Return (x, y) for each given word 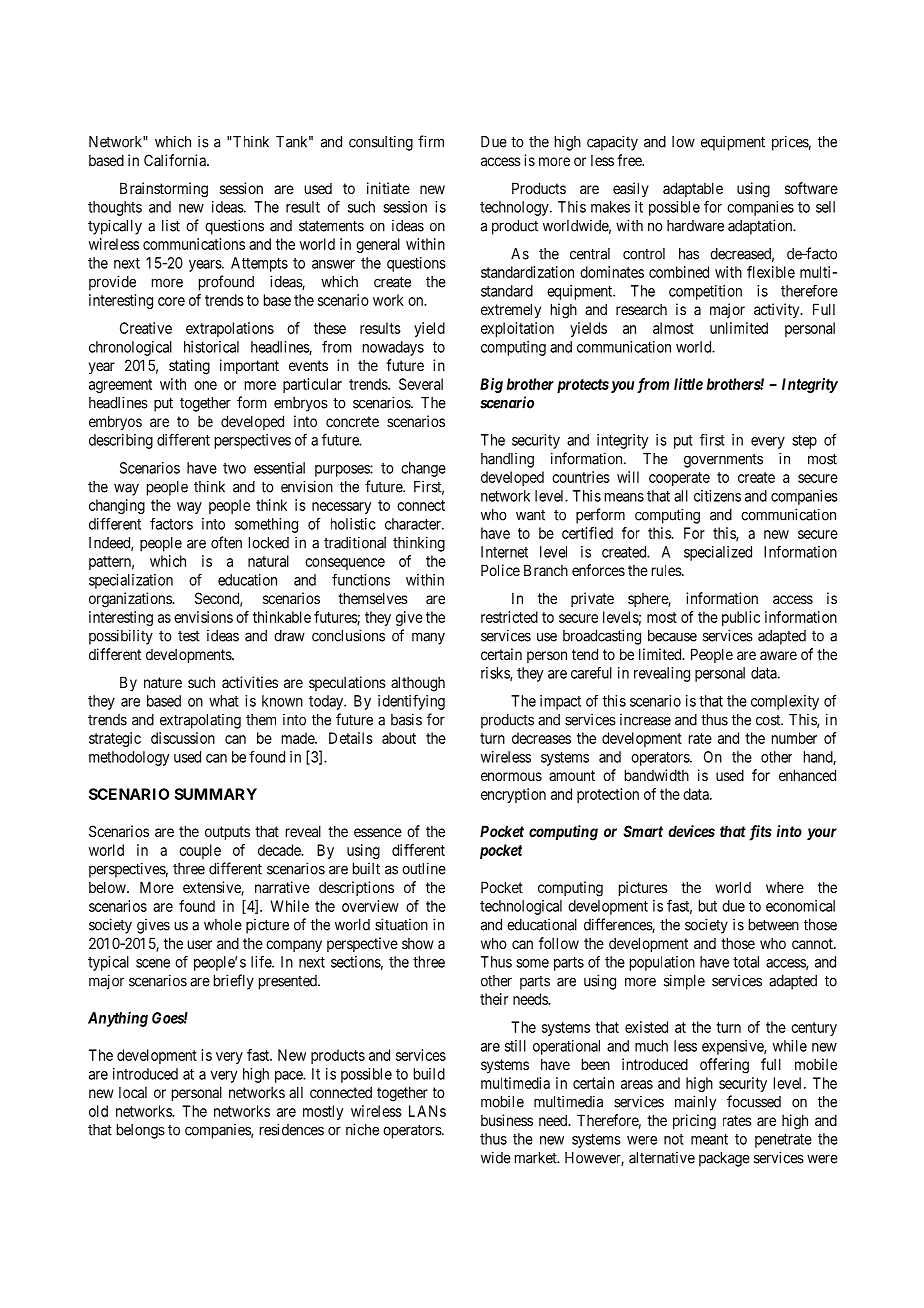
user (200, 944)
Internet (504, 552)
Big (491, 385)
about (399, 738)
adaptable (693, 189)
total (746, 962)
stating (189, 367)
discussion (183, 738)
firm (431, 141)
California (176, 160)
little (688, 384)
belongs (141, 1131)
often (226, 542)
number (794, 738)
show (418, 943)
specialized (718, 553)
